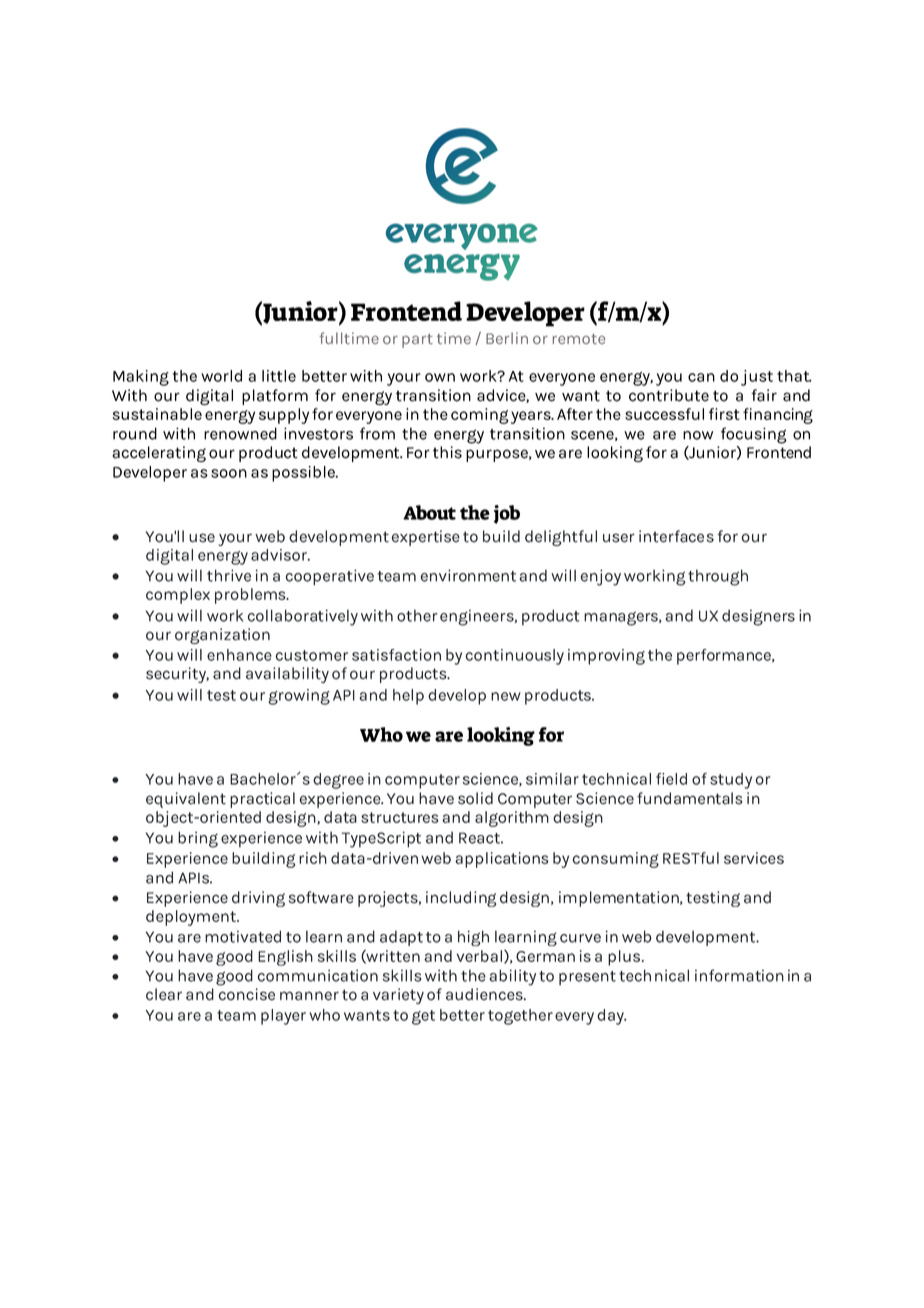  I want to click on equivalent, so click(186, 800).
